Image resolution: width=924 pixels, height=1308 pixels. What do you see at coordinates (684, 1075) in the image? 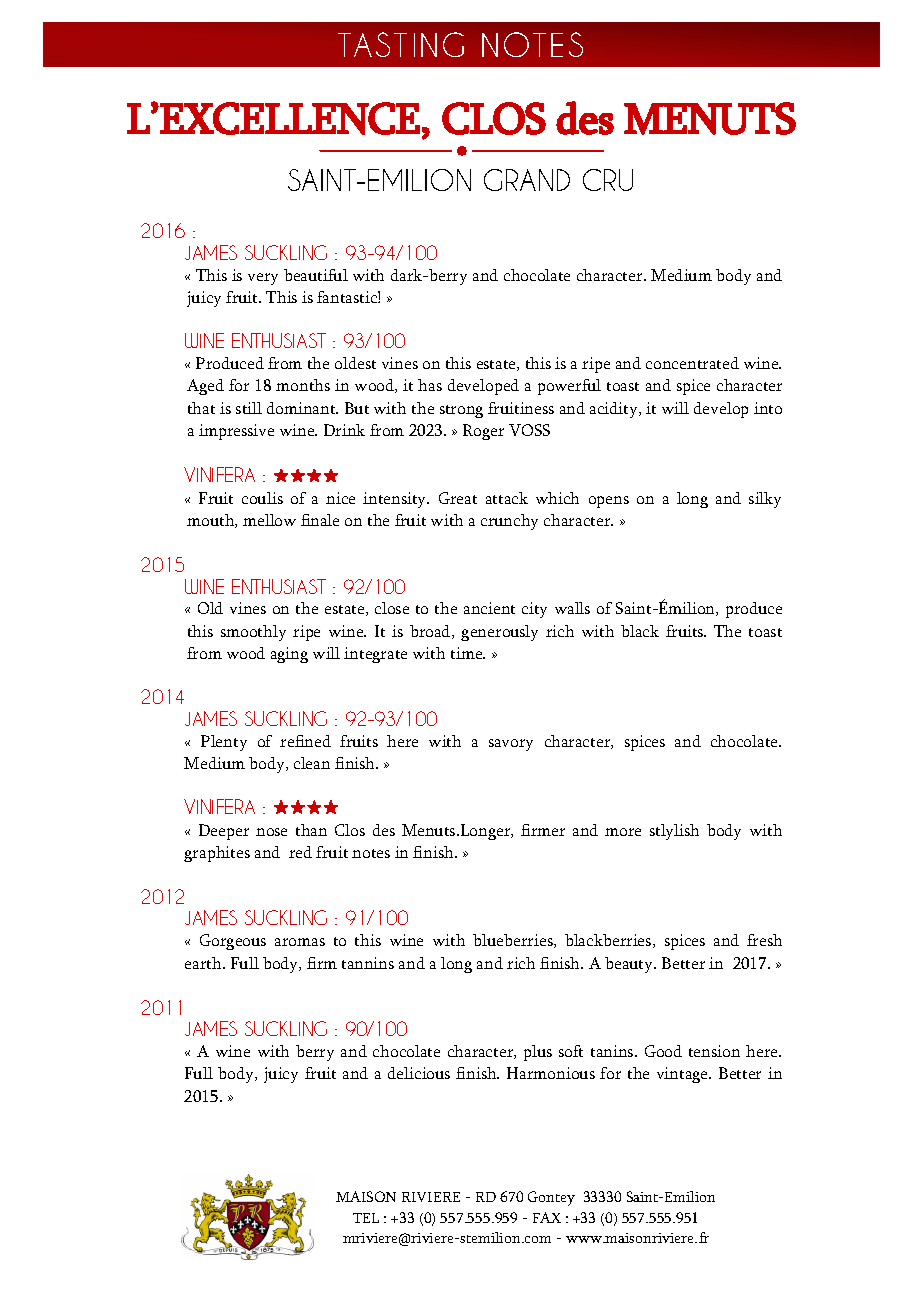
I see `vintage` at bounding box center [684, 1075].
